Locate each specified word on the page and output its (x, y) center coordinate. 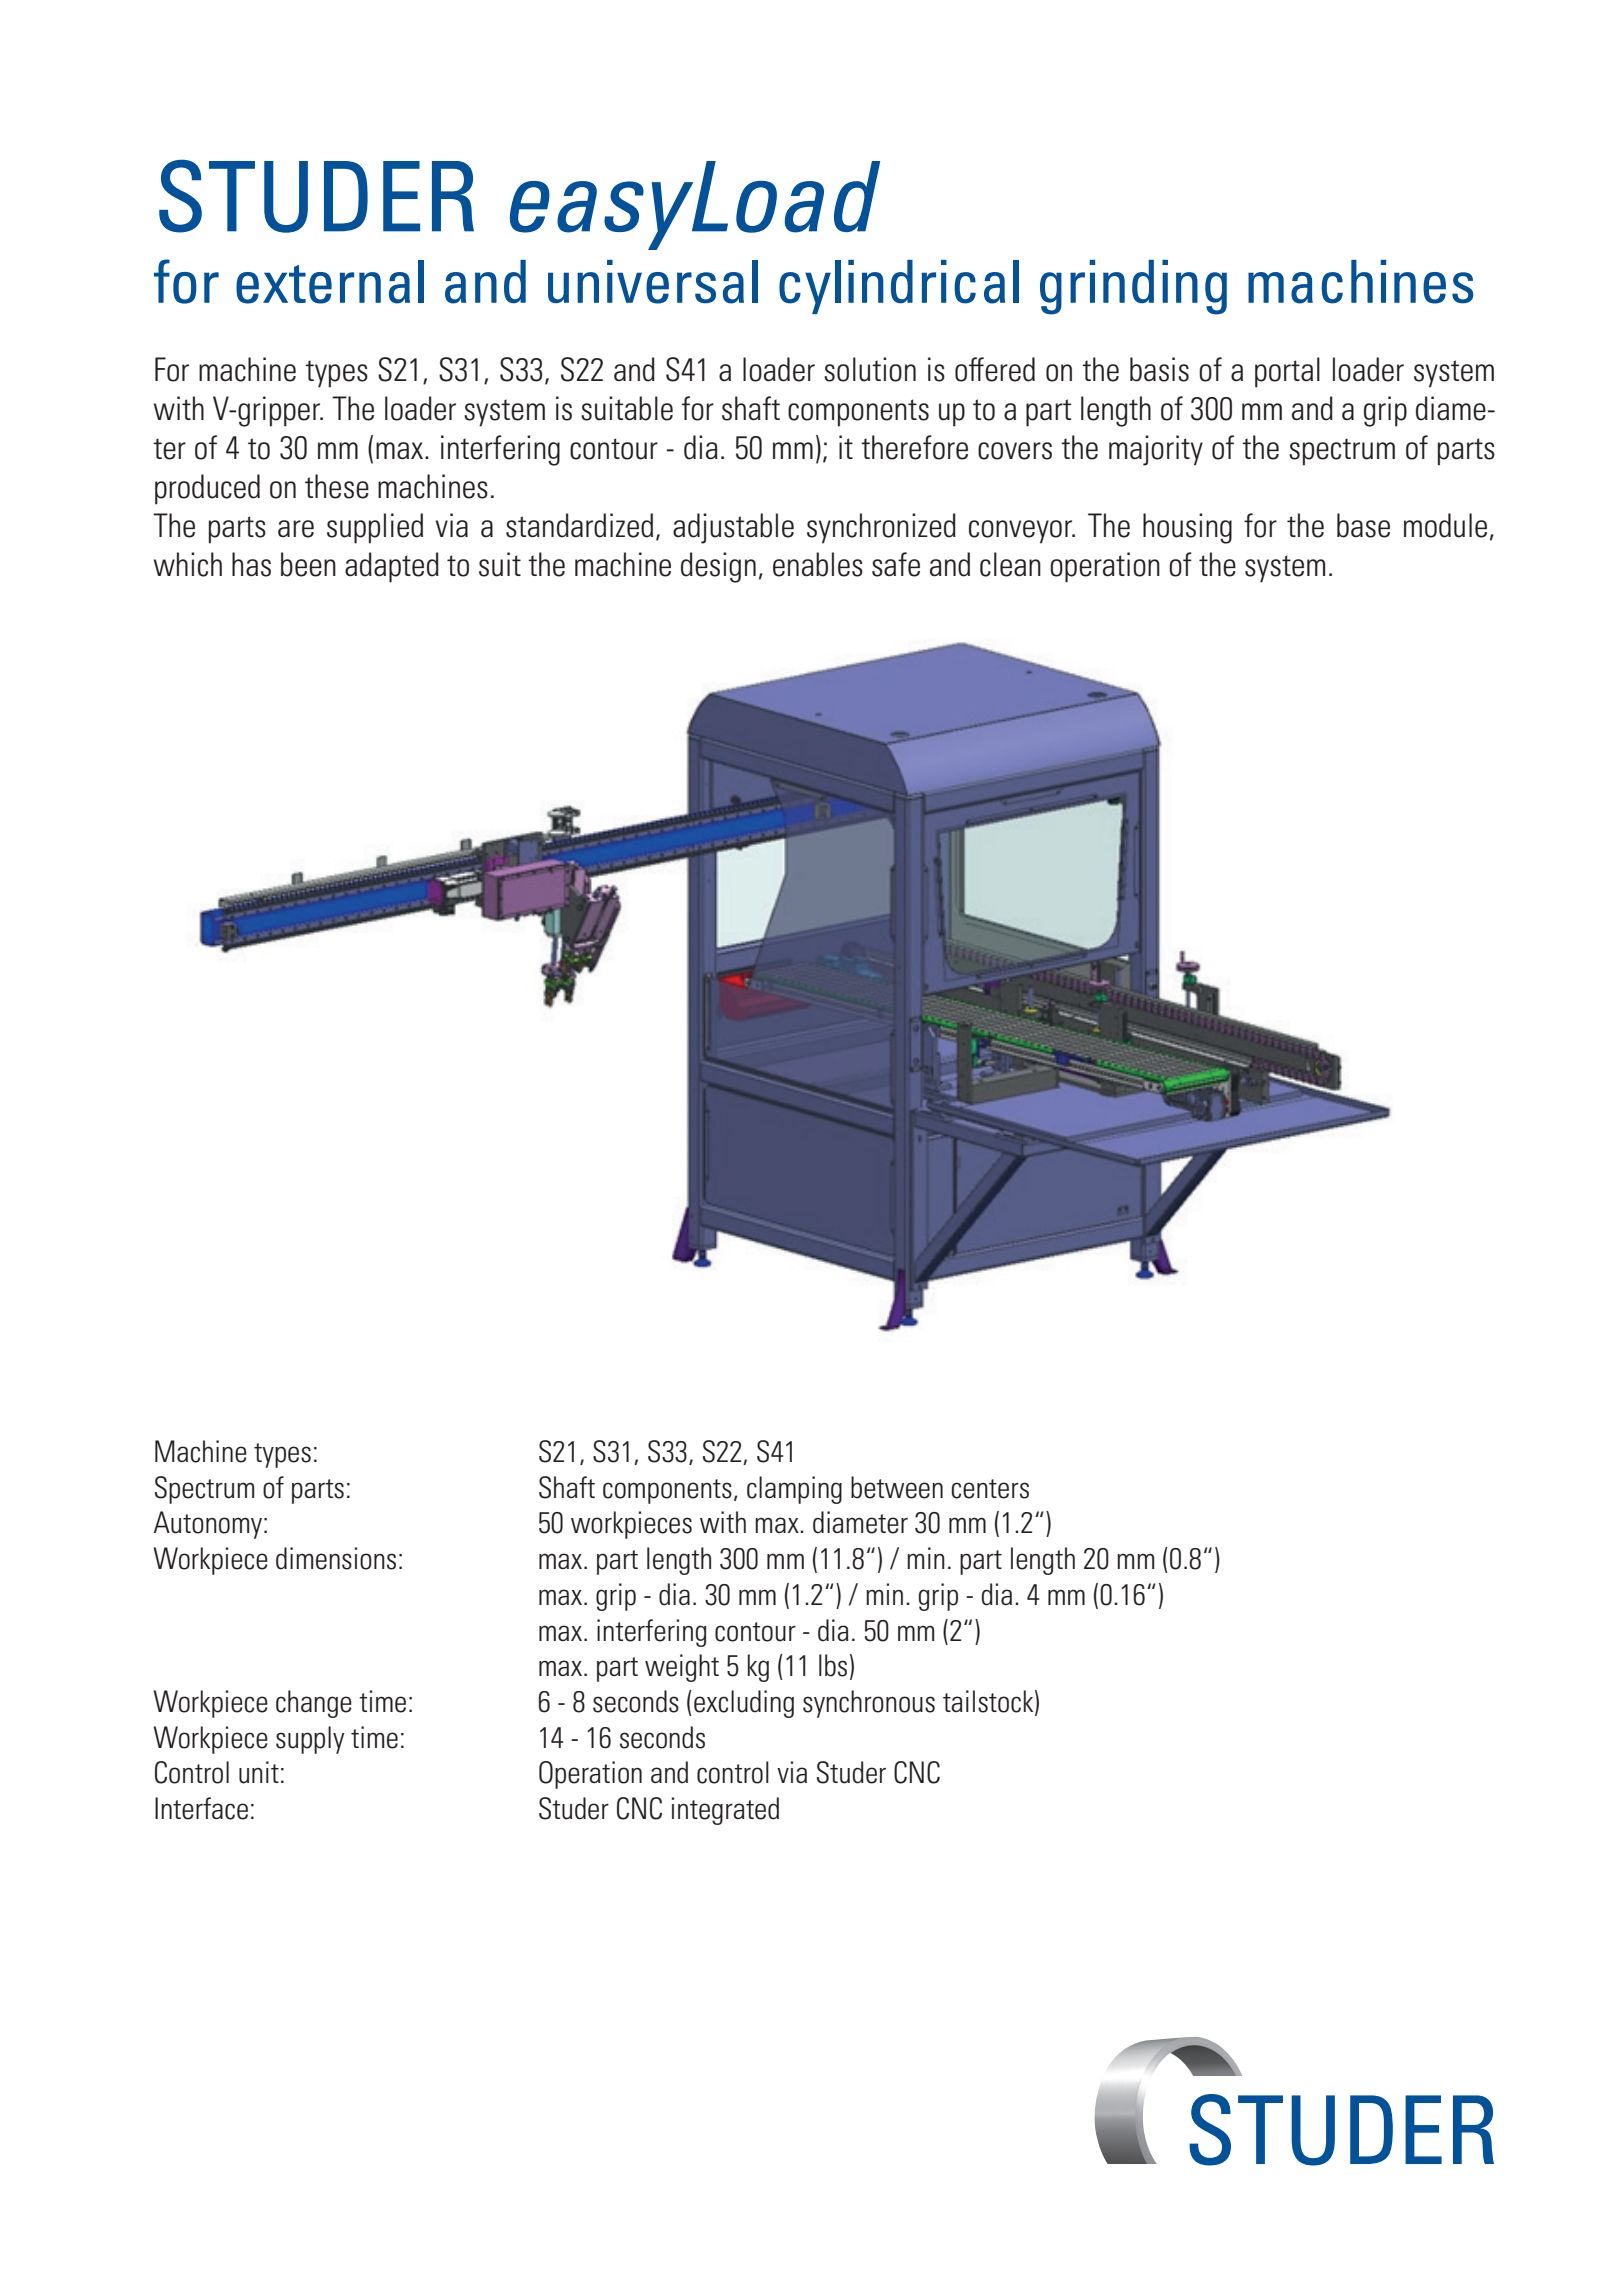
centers (990, 1489)
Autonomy (209, 1525)
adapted (392, 567)
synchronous (869, 1704)
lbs (833, 1665)
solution (870, 369)
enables (818, 564)
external (330, 282)
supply (310, 1740)
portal (1287, 372)
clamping (794, 1490)
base (1363, 525)
